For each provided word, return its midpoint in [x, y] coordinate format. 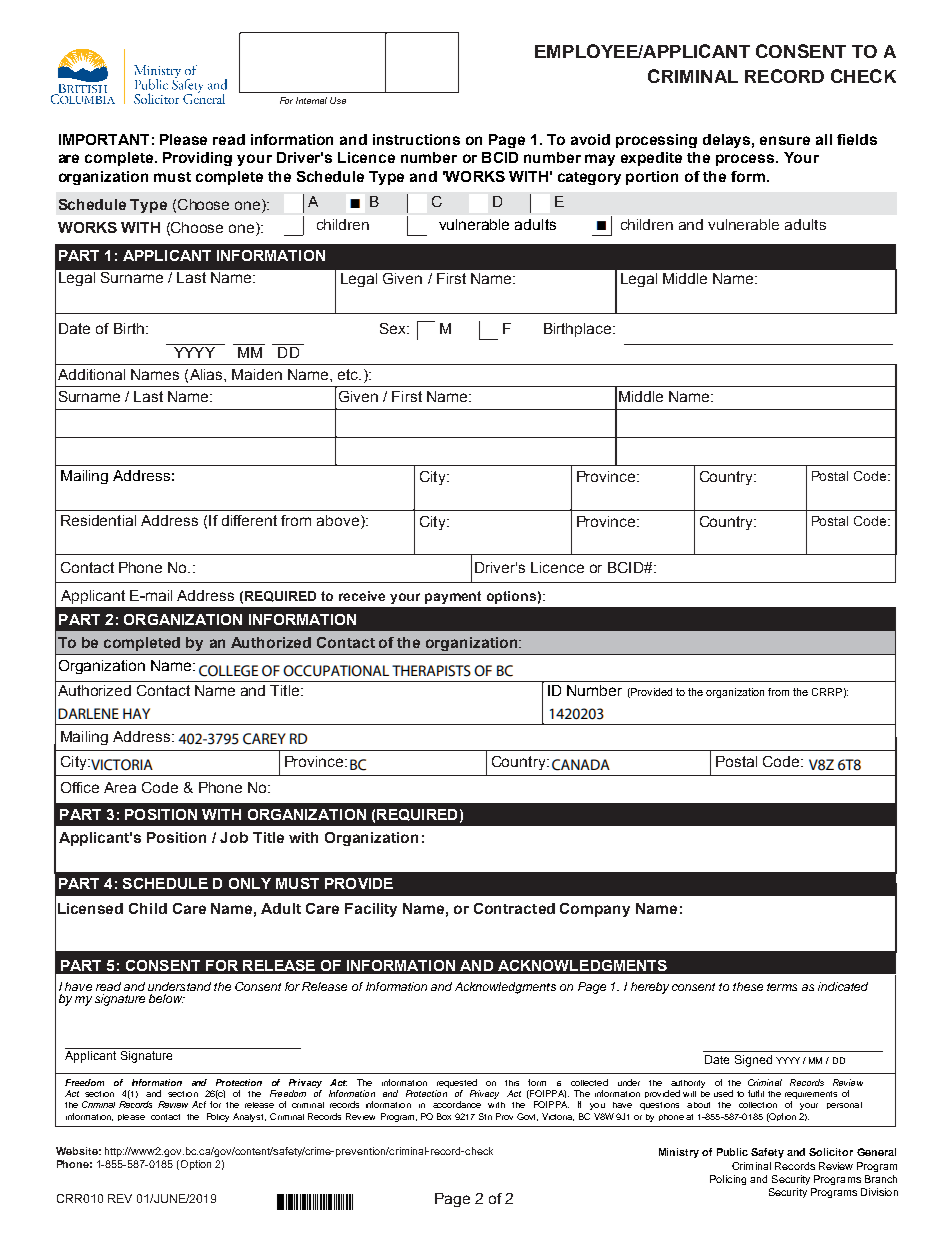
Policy [218, 1117]
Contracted [514, 908]
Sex [394, 328]
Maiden [257, 374]
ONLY [250, 883]
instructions [416, 139]
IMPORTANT [104, 139]
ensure [785, 140]
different [249, 520]
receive [362, 596]
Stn [485, 1116]
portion [652, 178]
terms [782, 987]
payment [453, 597]
